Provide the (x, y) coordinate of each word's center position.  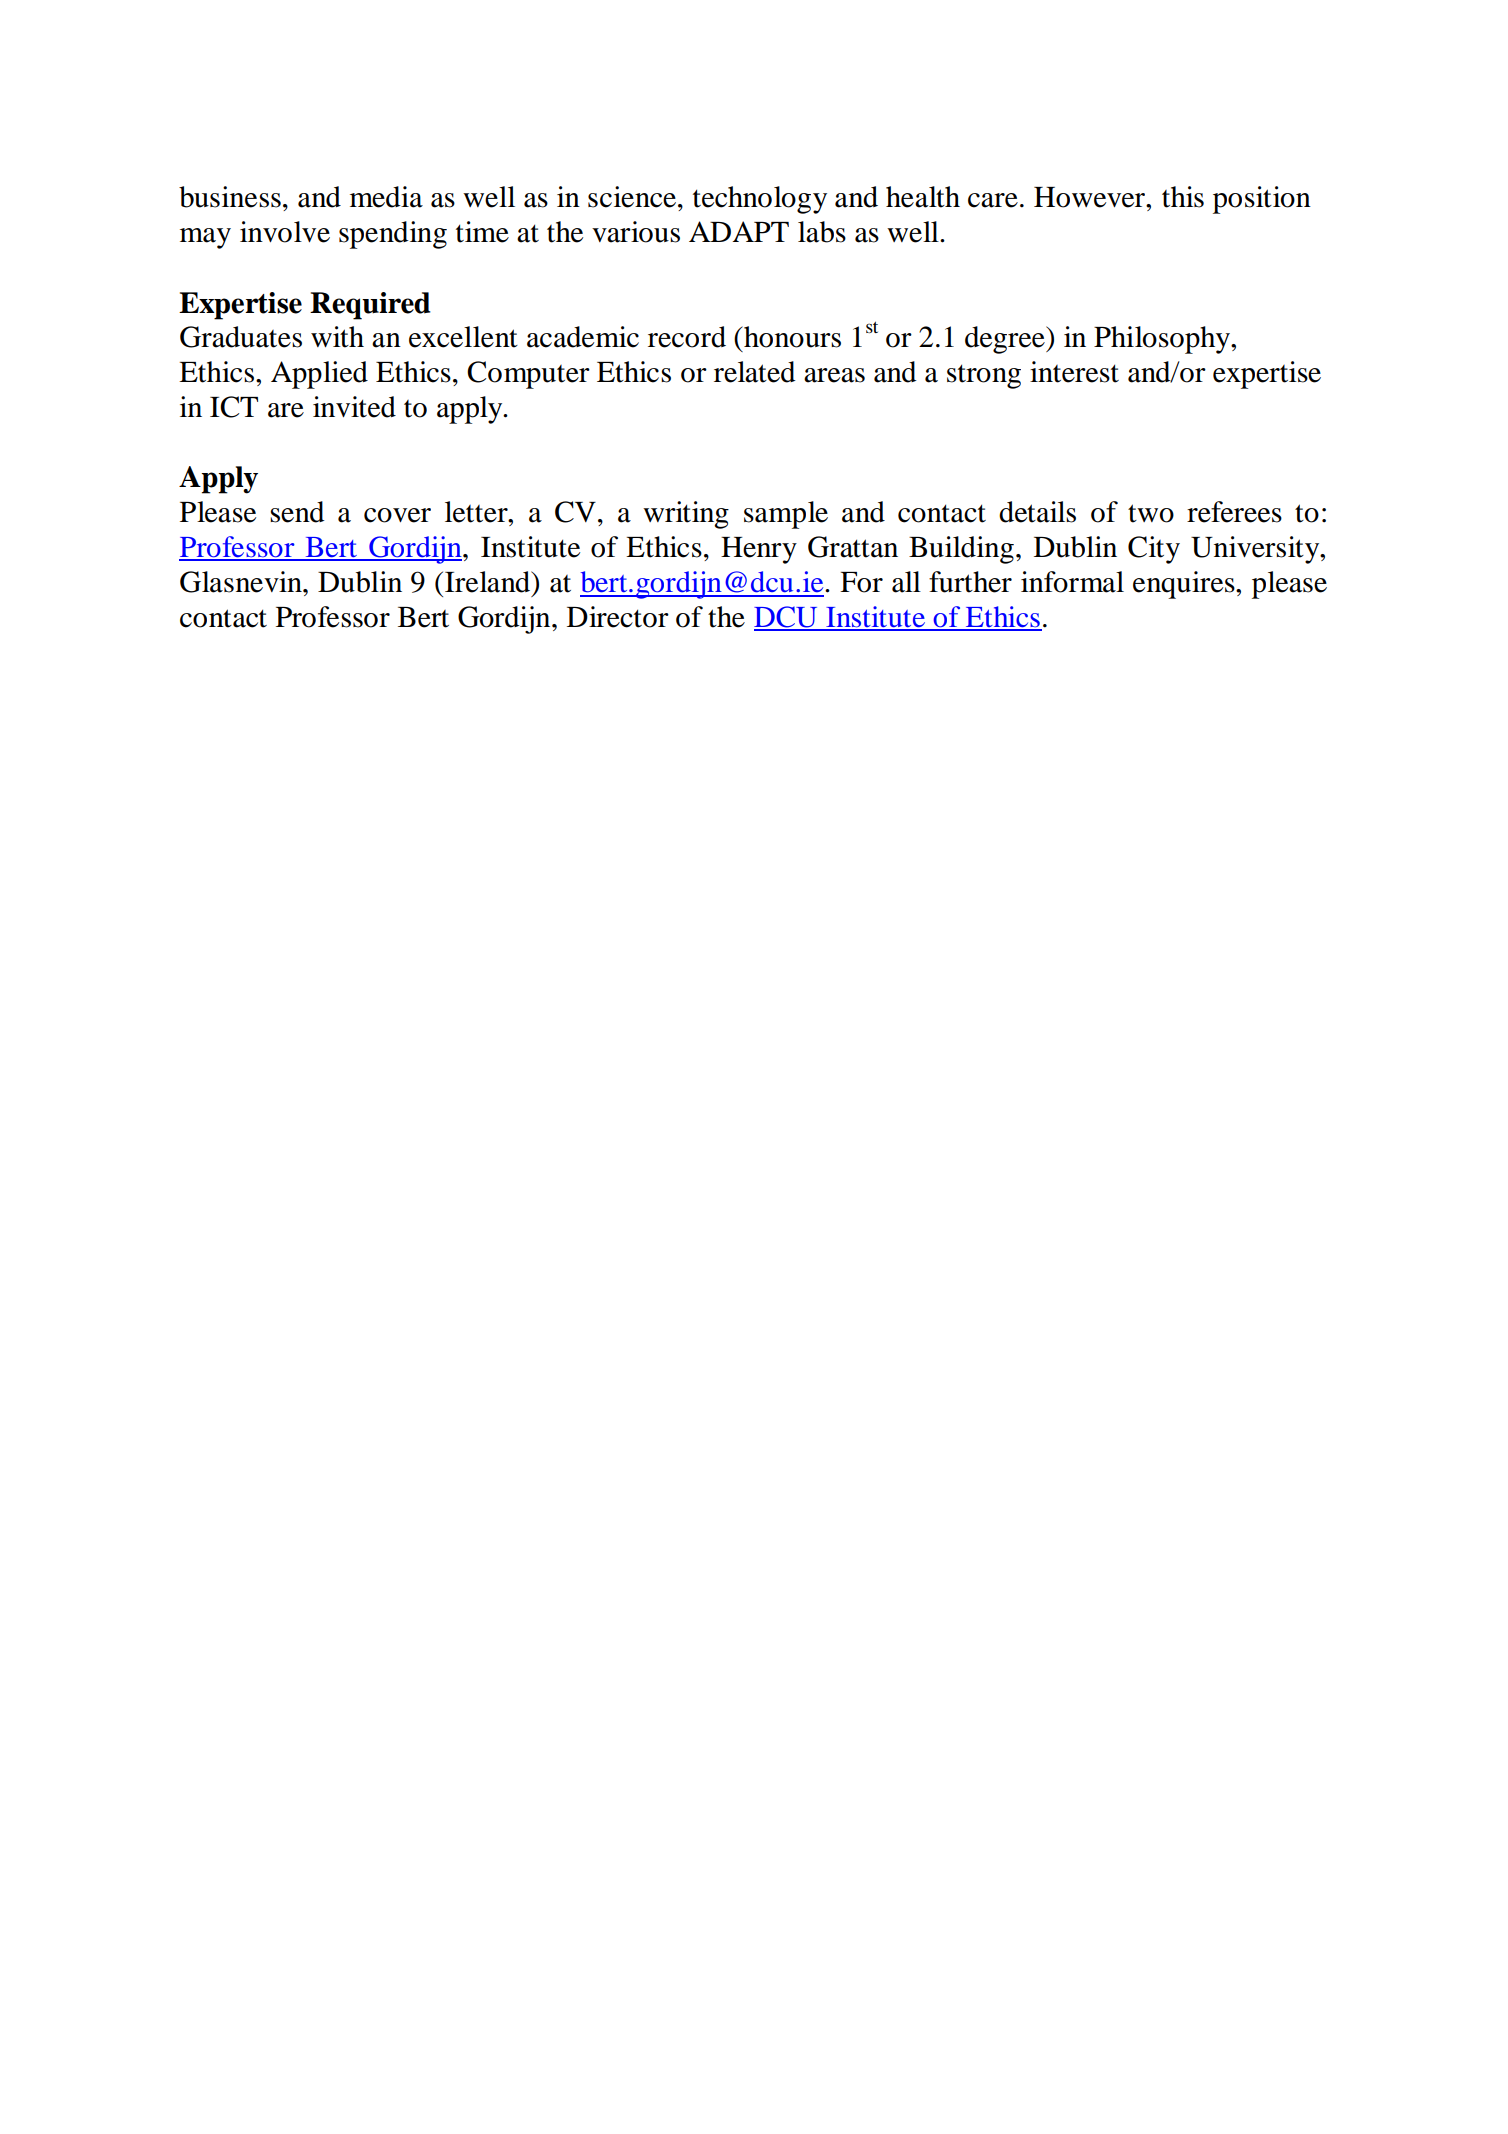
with (337, 337)
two (1151, 513)
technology (760, 200)
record (687, 337)
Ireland (489, 582)
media (386, 197)
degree (1006, 340)
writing (686, 515)
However (1090, 197)
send (297, 512)
